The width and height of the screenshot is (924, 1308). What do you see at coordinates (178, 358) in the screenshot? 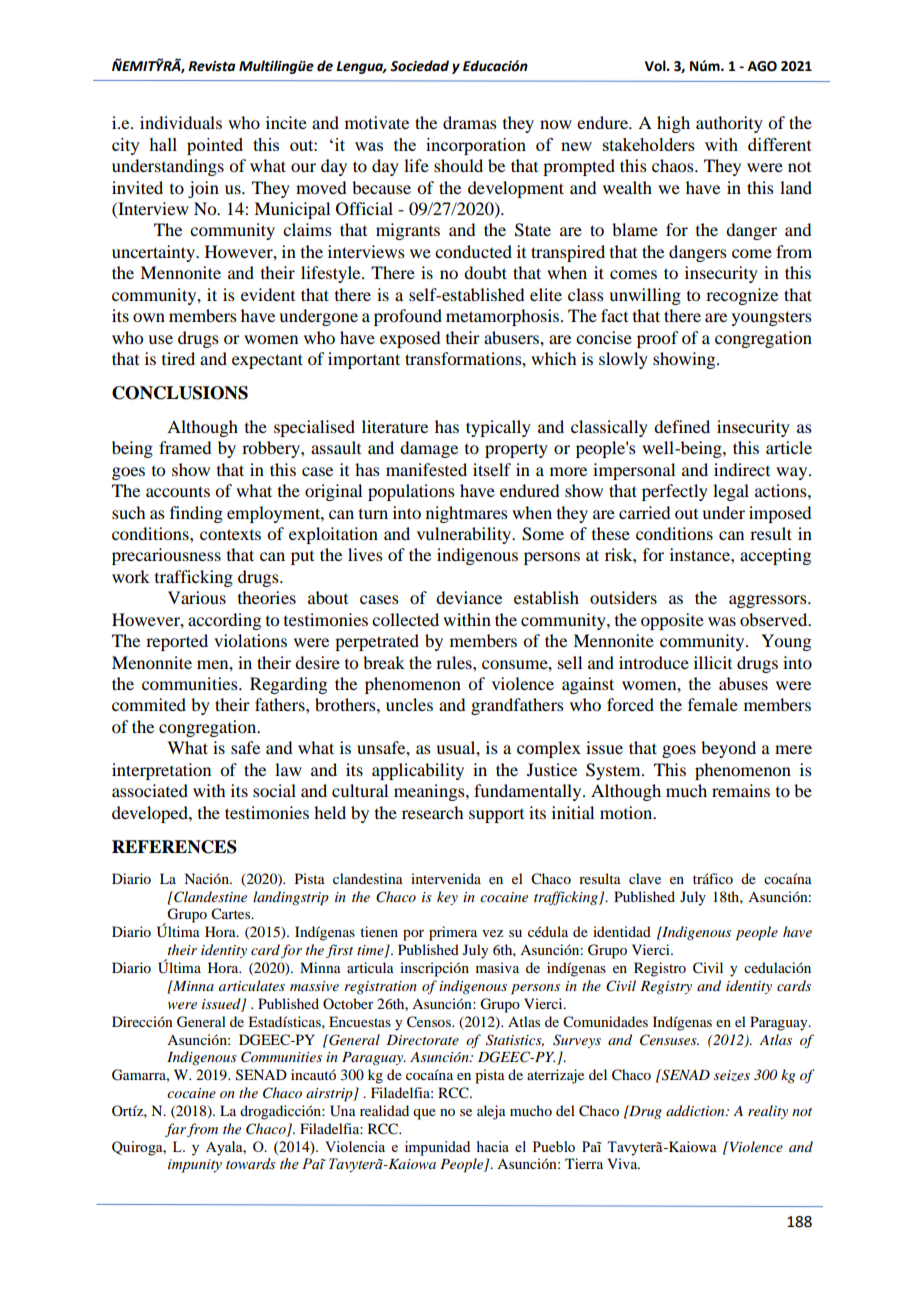
I see `tired` at bounding box center [178, 358].
